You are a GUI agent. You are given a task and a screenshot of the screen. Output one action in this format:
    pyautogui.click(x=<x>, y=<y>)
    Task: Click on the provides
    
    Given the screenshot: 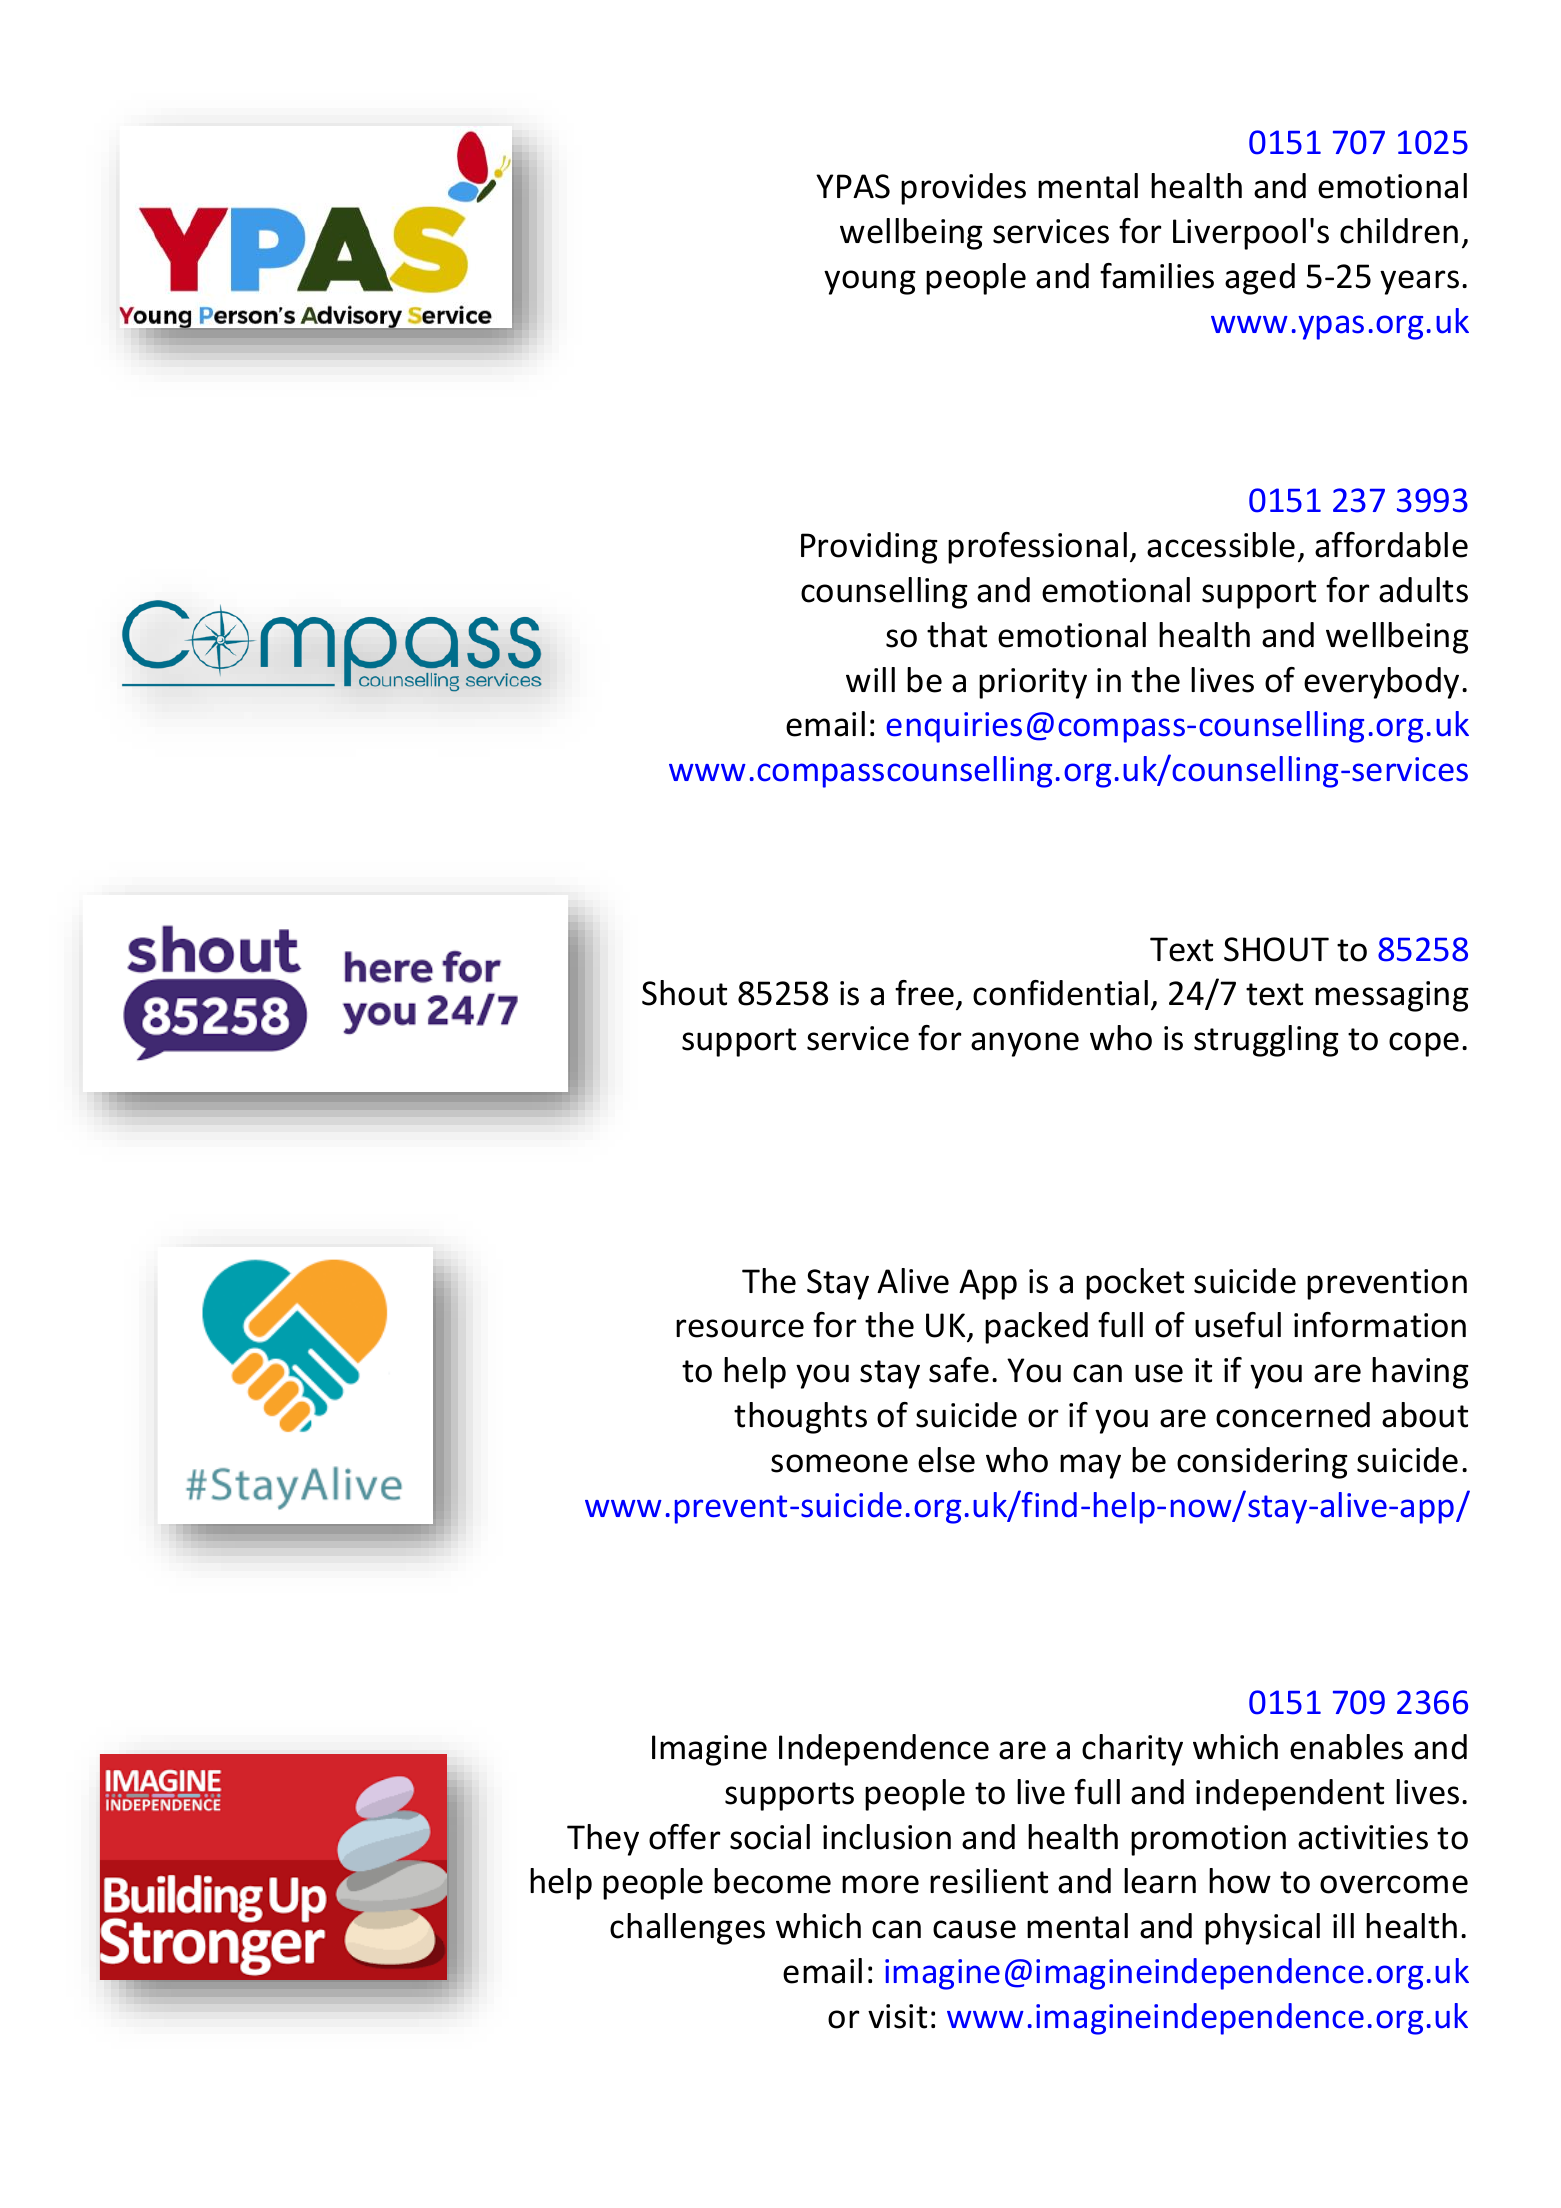 What is the action you would take?
    pyautogui.click(x=963, y=189)
